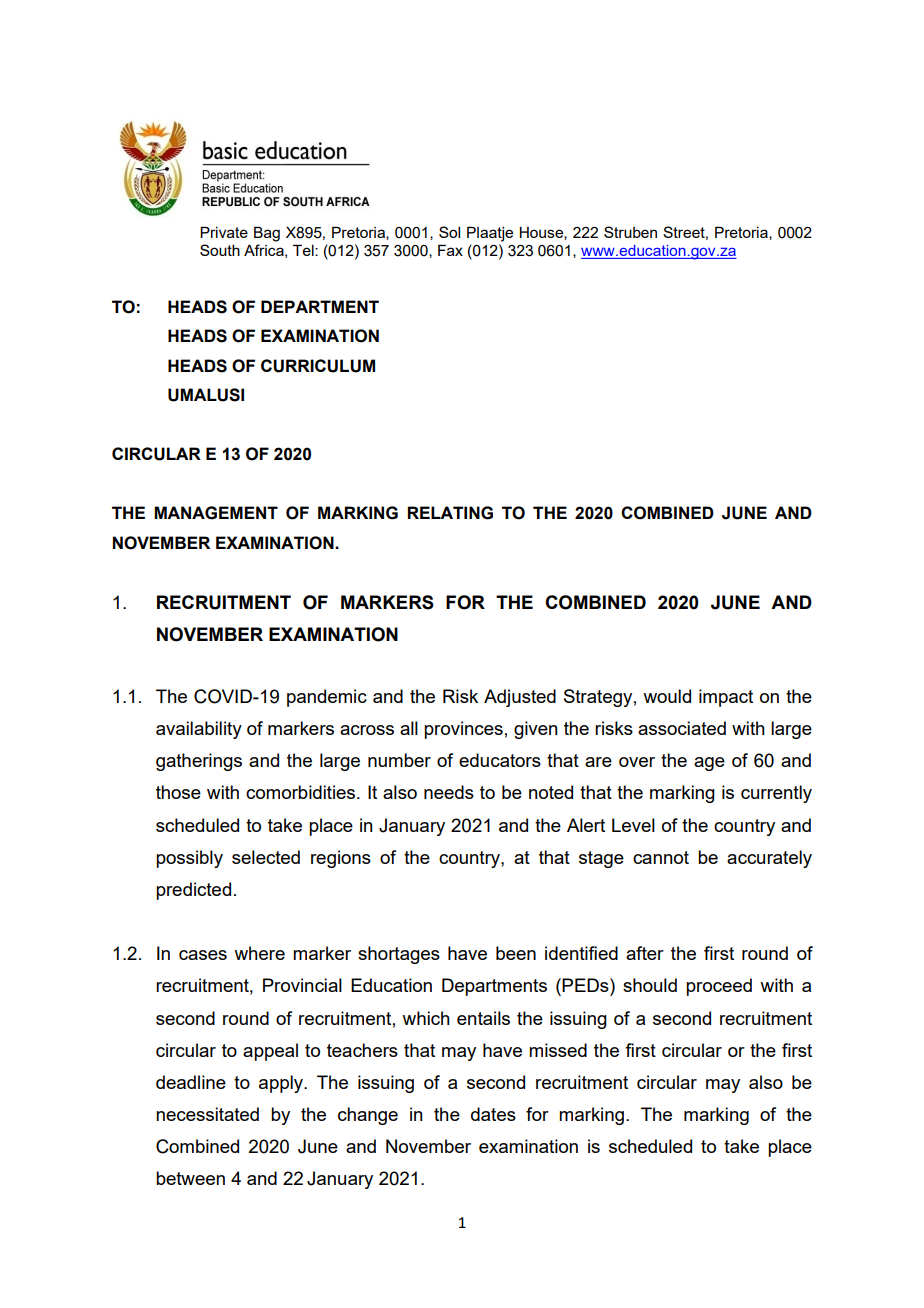 This image has width=924, height=1308. What do you see at coordinates (199, 730) in the image?
I see `availability` at bounding box center [199, 730].
